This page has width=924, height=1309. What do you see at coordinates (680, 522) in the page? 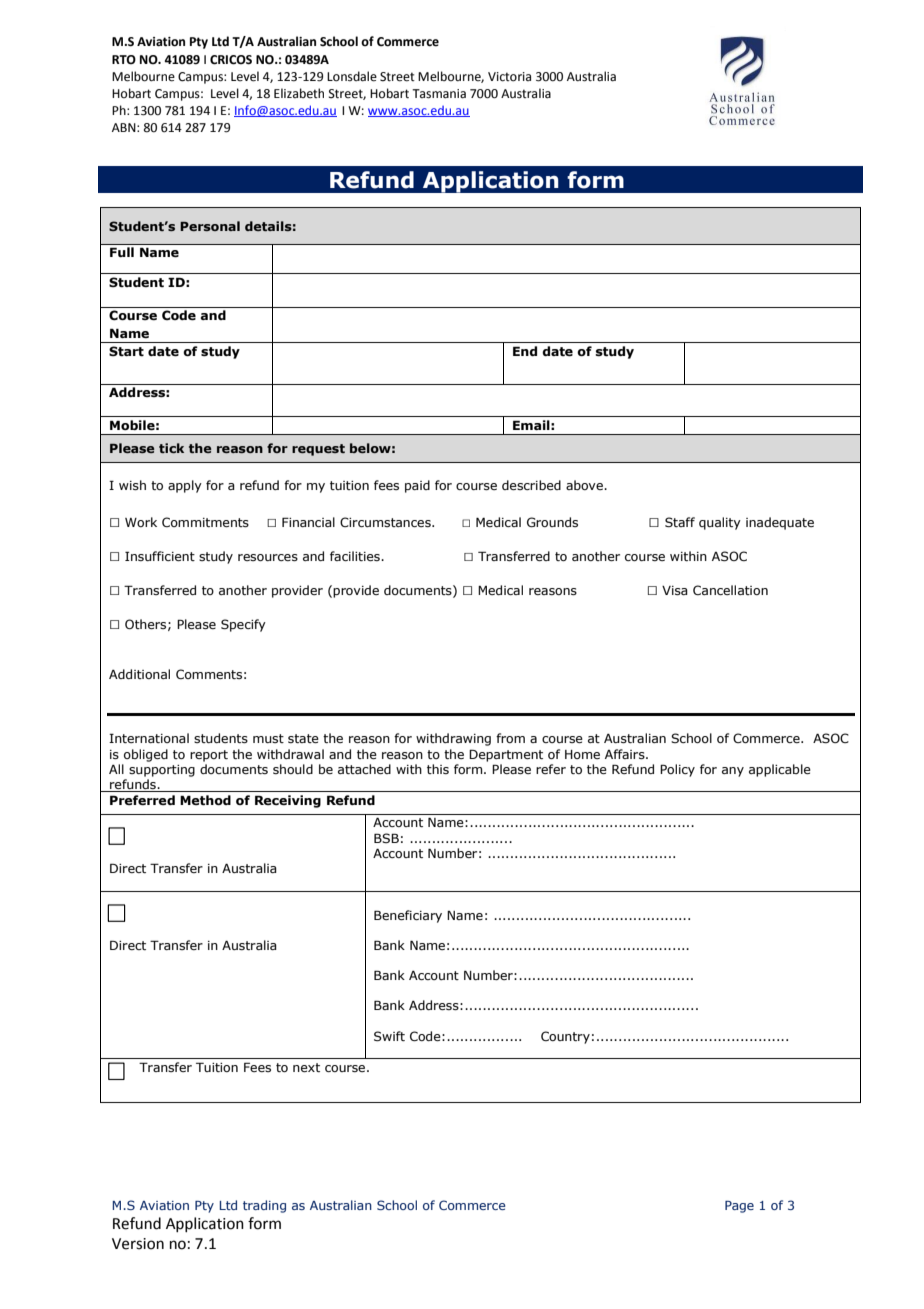
I see `Staff` at bounding box center [680, 522].
